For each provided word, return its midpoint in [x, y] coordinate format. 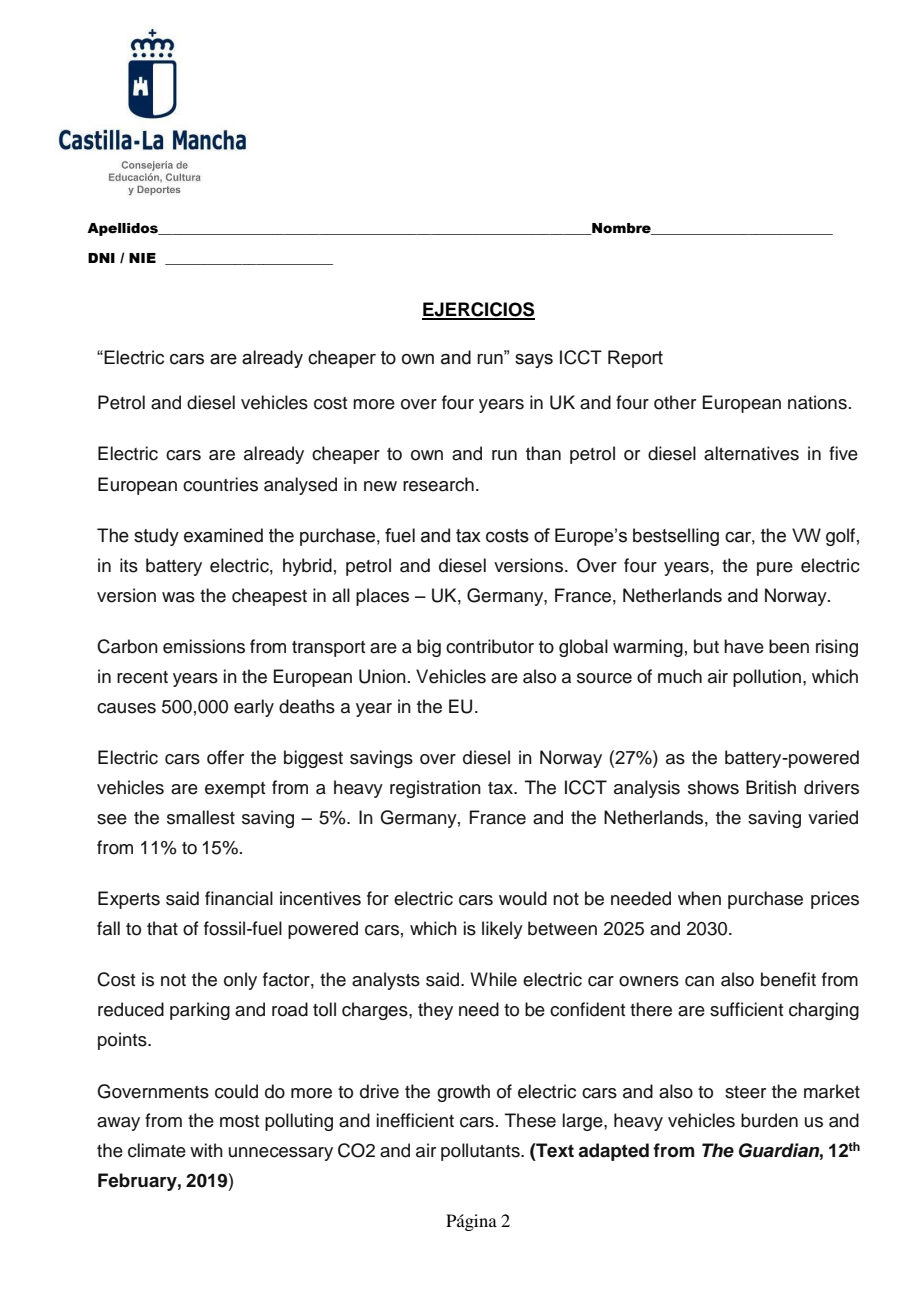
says [534, 361]
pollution [767, 678]
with [206, 1150]
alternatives [751, 453]
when [699, 898]
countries [220, 484]
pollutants [481, 1152]
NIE [142, 258]
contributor [490, 646]
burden [769, 1120]
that [162, 928]
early [254, 708]
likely [502, 930]
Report [635, 359]
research [438, 484]
